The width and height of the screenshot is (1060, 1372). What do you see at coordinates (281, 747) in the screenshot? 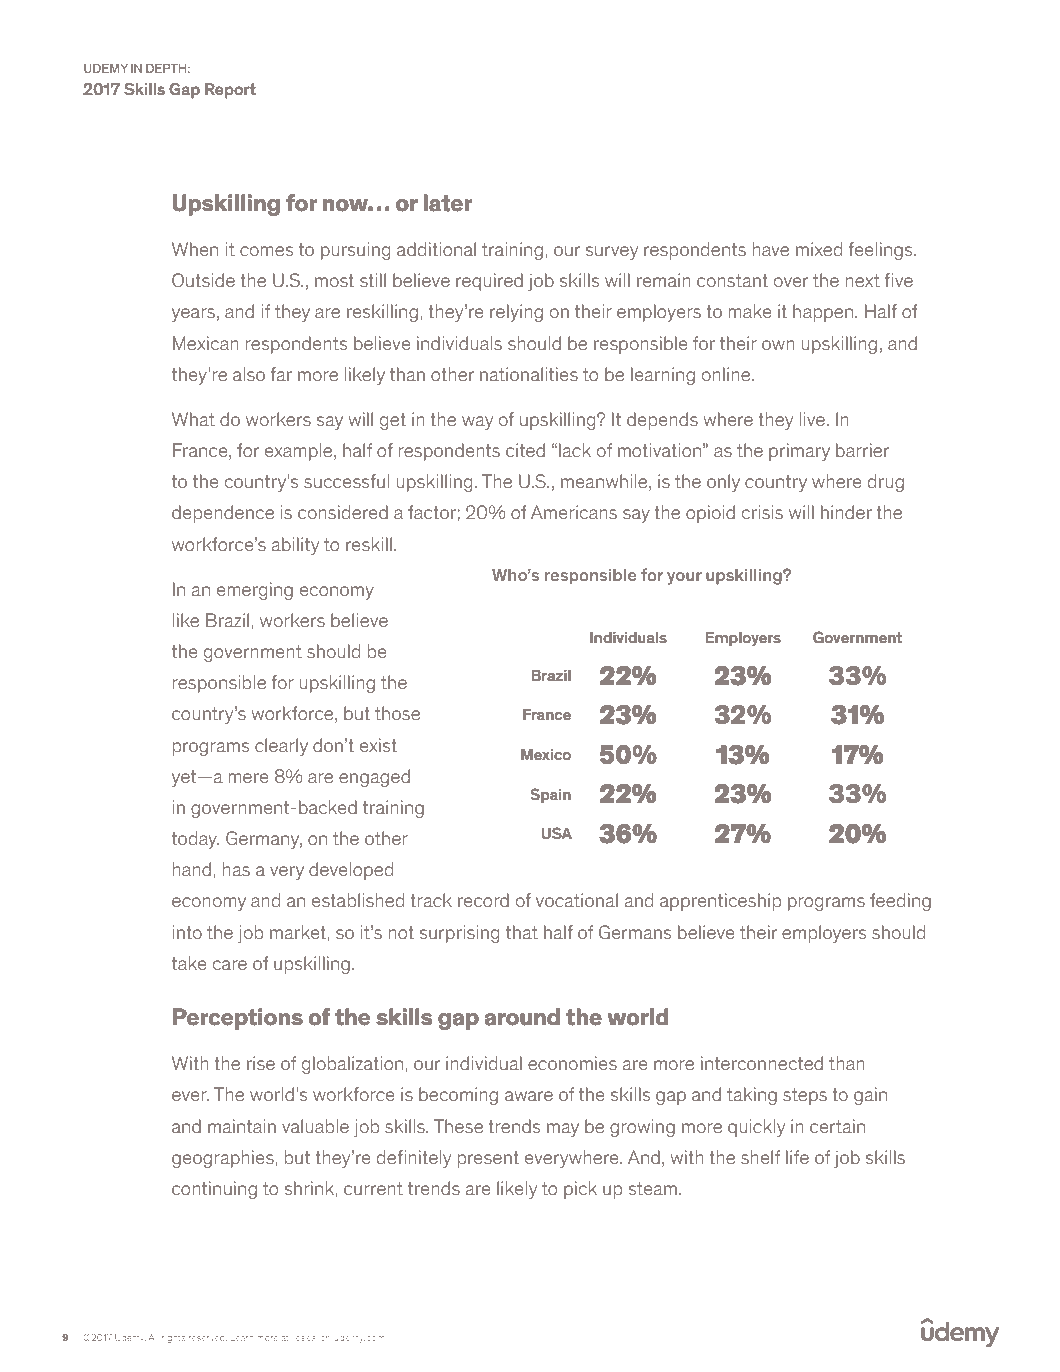
I see `clearly` at bounding box center [281, 747].
